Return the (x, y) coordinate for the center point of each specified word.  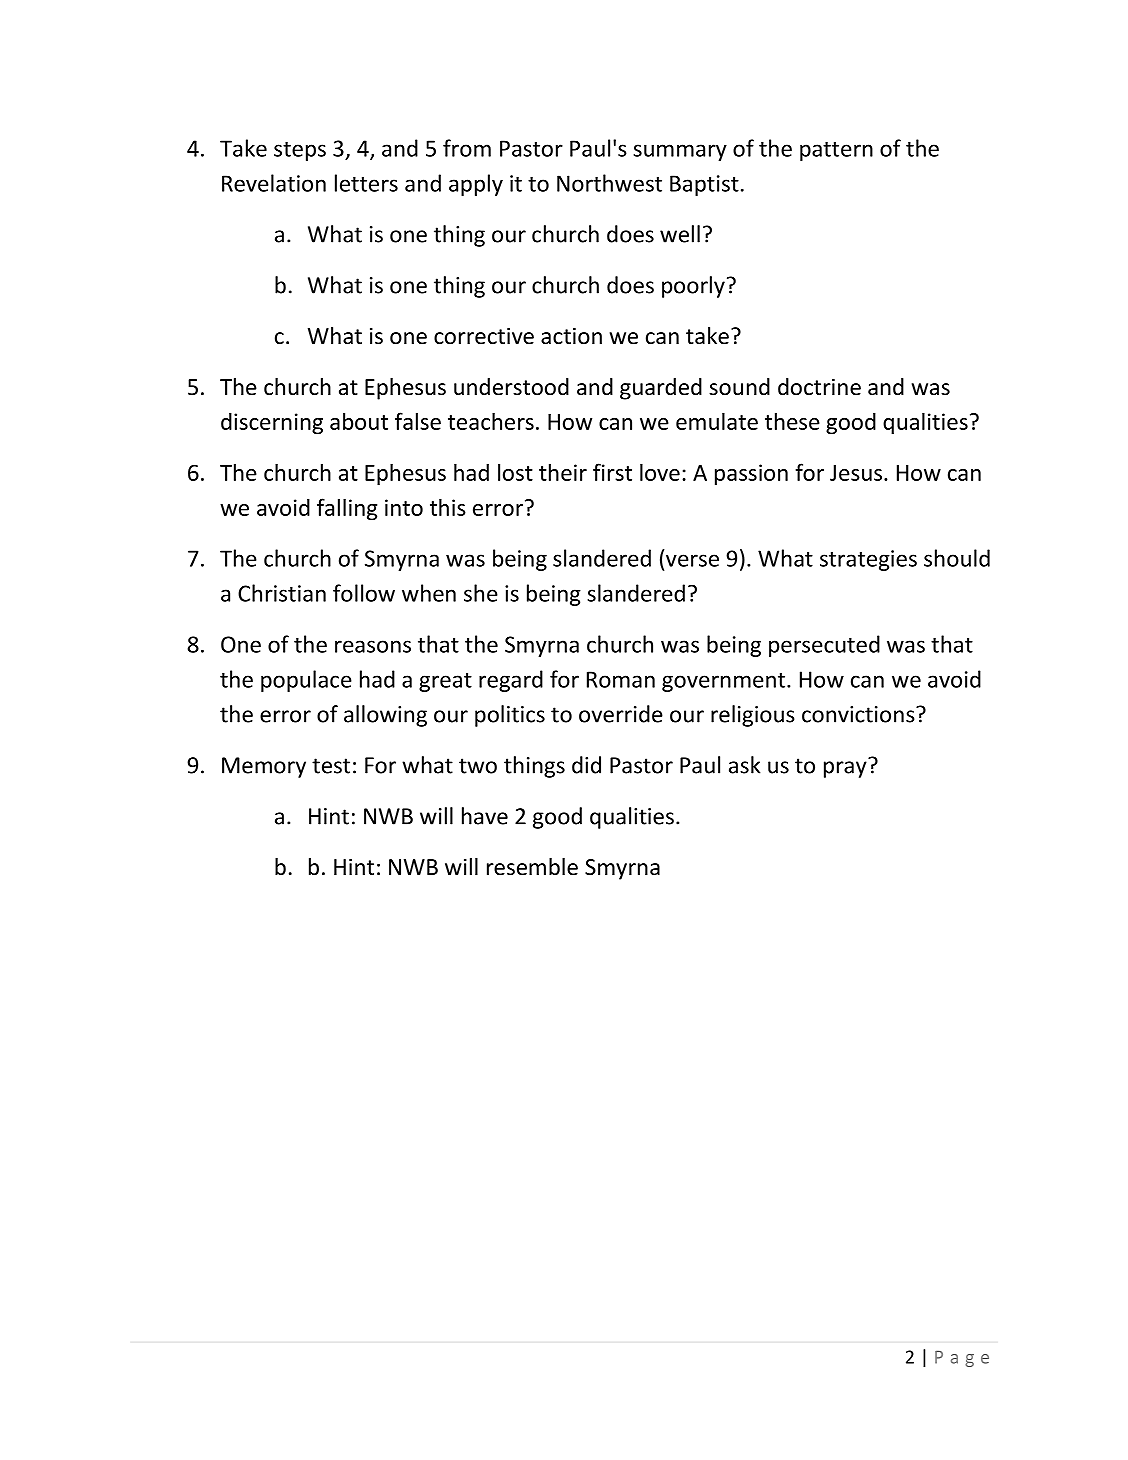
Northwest (609, 183)
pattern (836, 151)
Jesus (857, 473)
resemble (532, 867)
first (612, 472)
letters (366, 183)
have (485, 816)
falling (347, 509)
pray (845, 769)
